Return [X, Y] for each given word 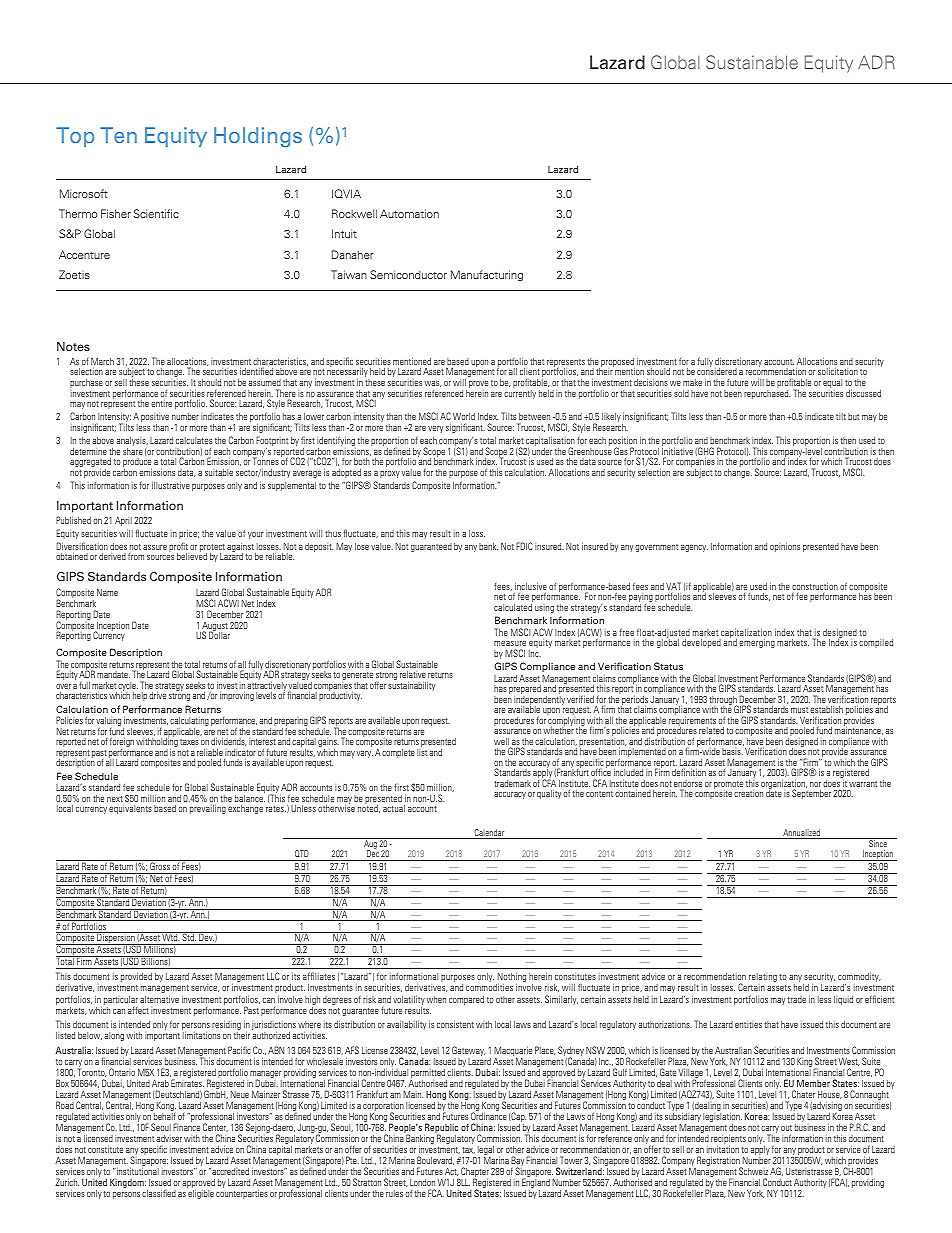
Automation [409, 213]
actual [394, 808]
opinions [785, 547]
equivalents [130, 809]
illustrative [171, 485]
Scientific [156, 213]
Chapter [475, 1173]
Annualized [802, 834]
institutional [137, 1171]
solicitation [838, 371]
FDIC [524, 546]
